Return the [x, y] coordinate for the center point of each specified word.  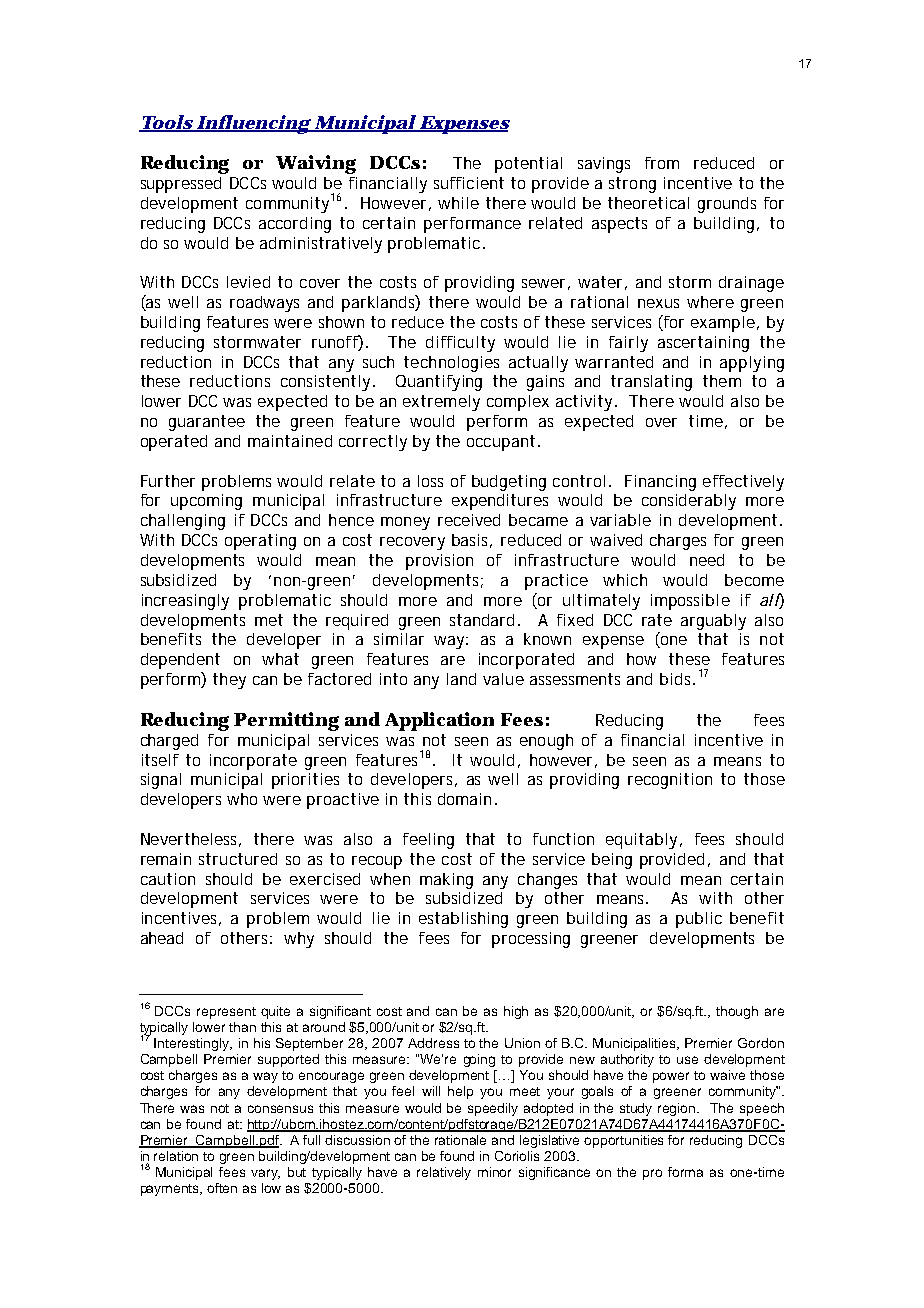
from [662, 163]
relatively [444, 1173]
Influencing [253, 124]
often [222, 1188]
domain [464, 799]
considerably [689, 502]
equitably [643, 841]
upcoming [206, 502]
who [242, 799]
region [678, 1109]
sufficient [469, 183]
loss [430, 481]
